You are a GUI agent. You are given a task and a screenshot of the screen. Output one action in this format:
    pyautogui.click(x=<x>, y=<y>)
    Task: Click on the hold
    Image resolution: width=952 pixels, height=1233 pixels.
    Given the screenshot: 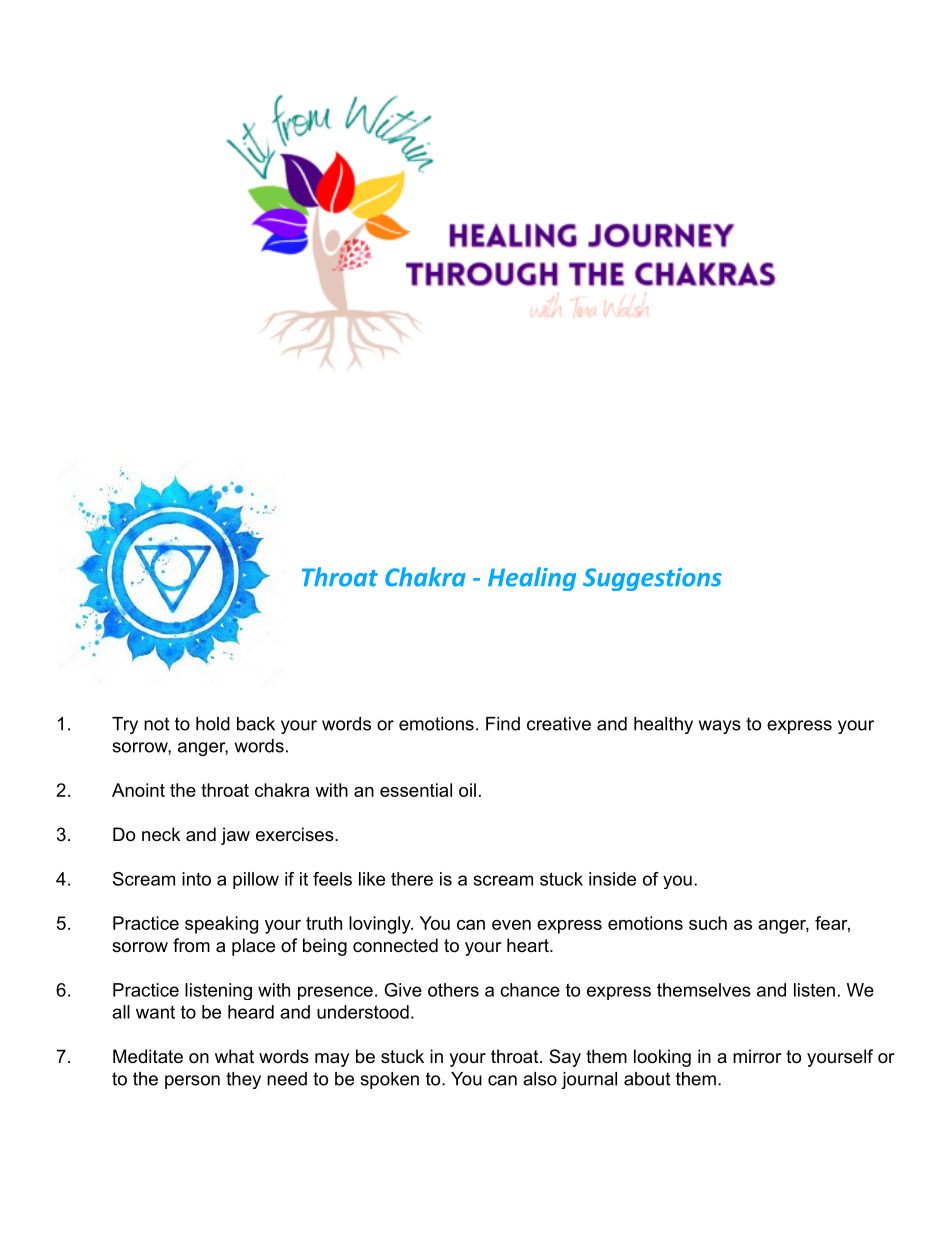 What is the action you would take?
    pyautogui.click(x=213, y=724)
